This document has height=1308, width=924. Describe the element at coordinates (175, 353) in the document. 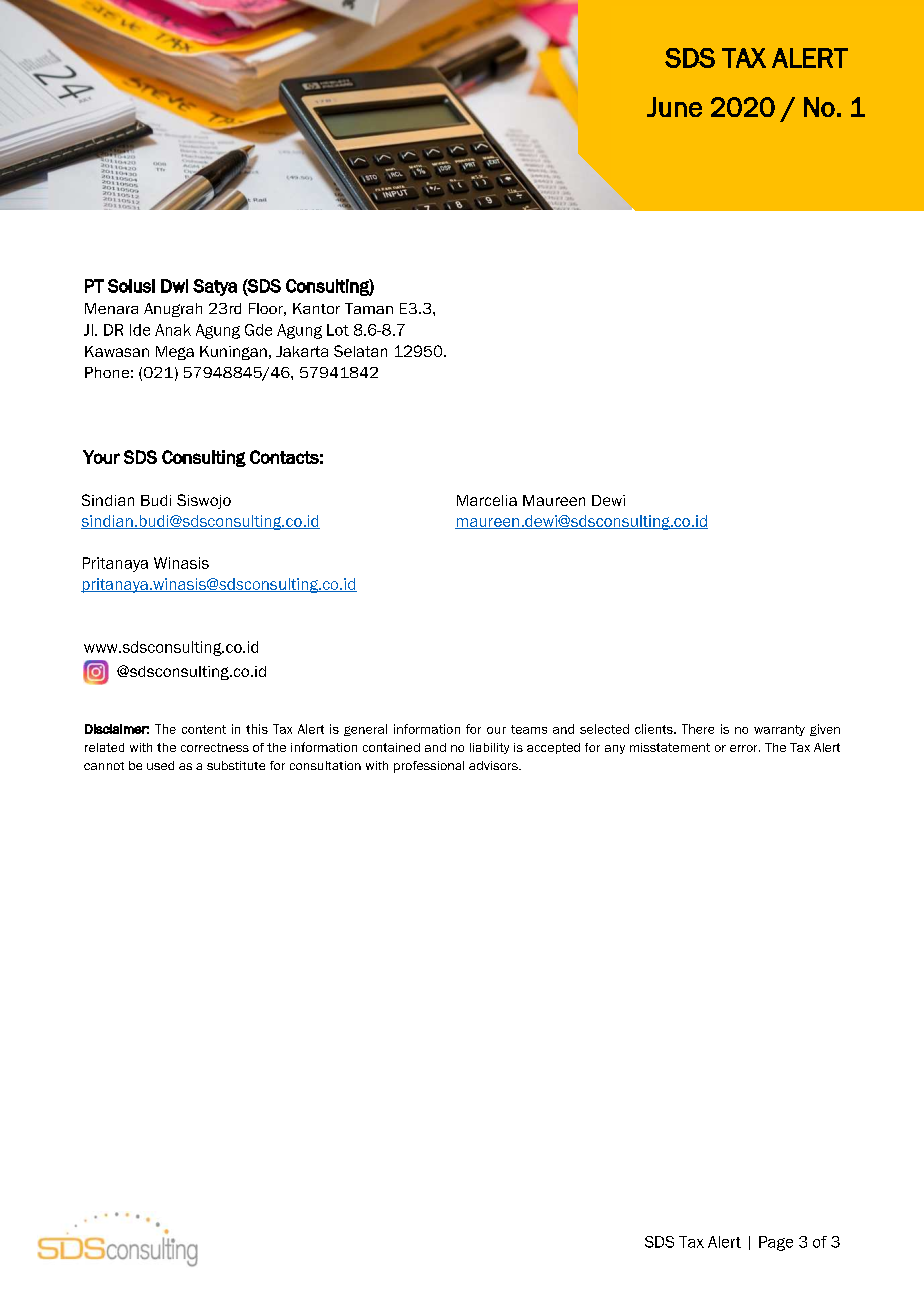

I see `Mega` at that location.
